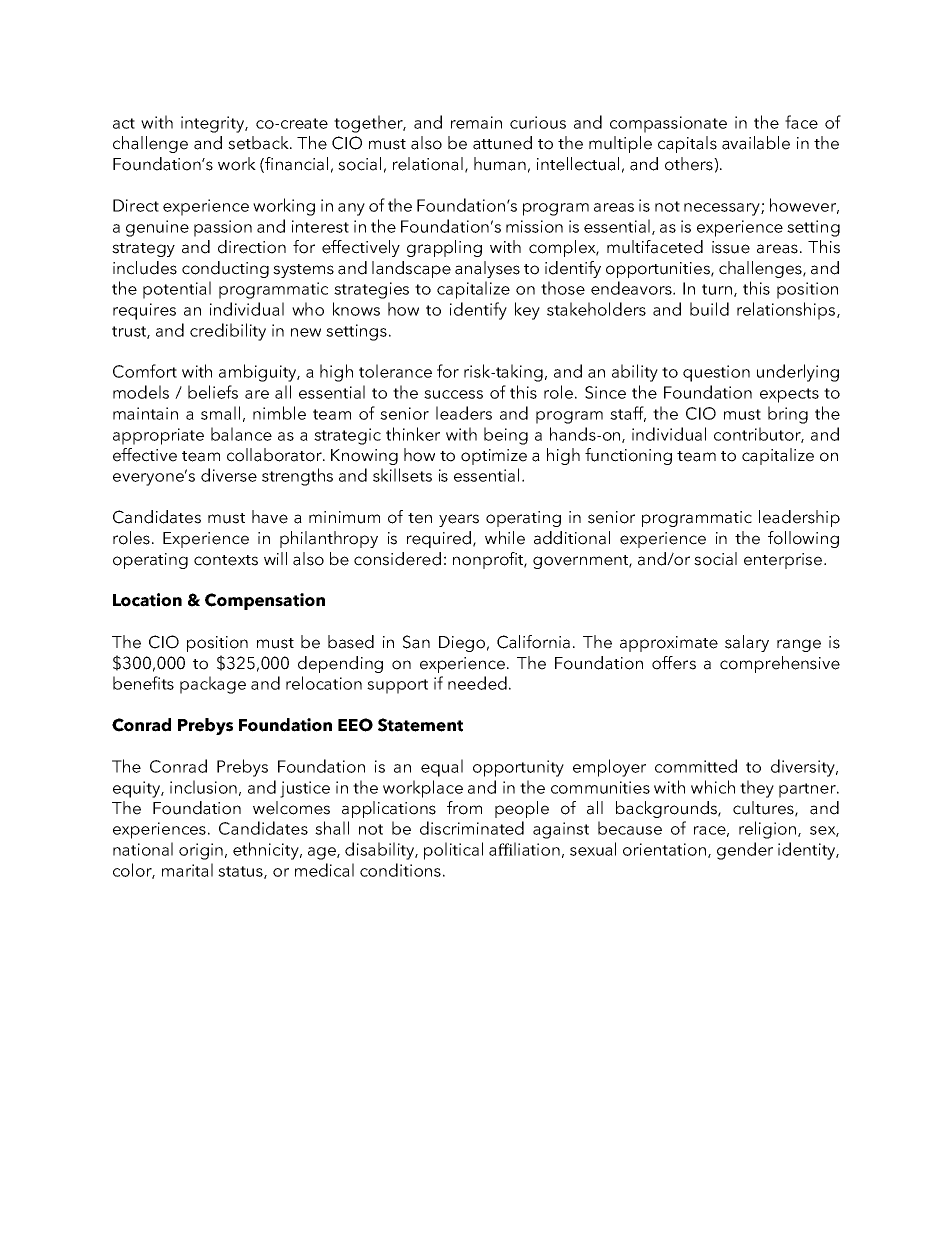  I want to click on political, so click(453, 851).
